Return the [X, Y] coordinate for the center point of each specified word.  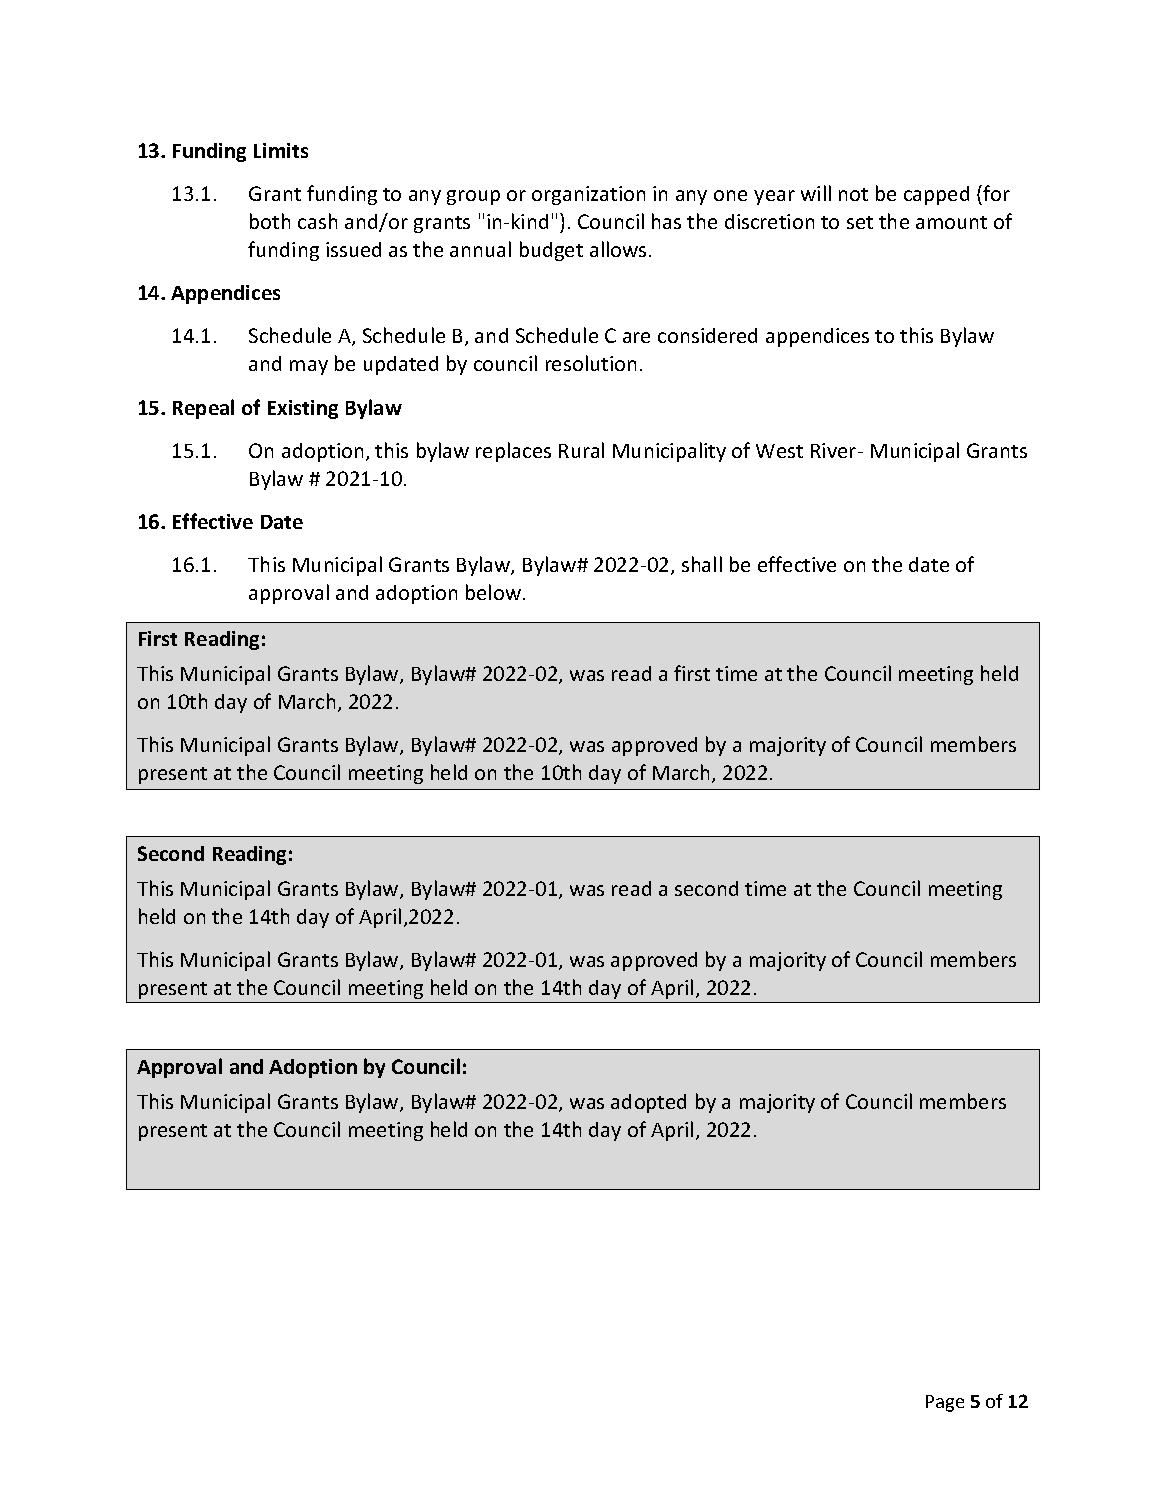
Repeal [203, 409]
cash [317, 221]
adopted [648, 1103]
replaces [513, 452]
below [495, 592]
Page [945, 1403]
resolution [591, 363]
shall [702, 564]
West [779, 451]
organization [588, 195]
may [309, 367]
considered [707, 335]
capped [936, 195]
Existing [303, 409]
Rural [581, 450]
